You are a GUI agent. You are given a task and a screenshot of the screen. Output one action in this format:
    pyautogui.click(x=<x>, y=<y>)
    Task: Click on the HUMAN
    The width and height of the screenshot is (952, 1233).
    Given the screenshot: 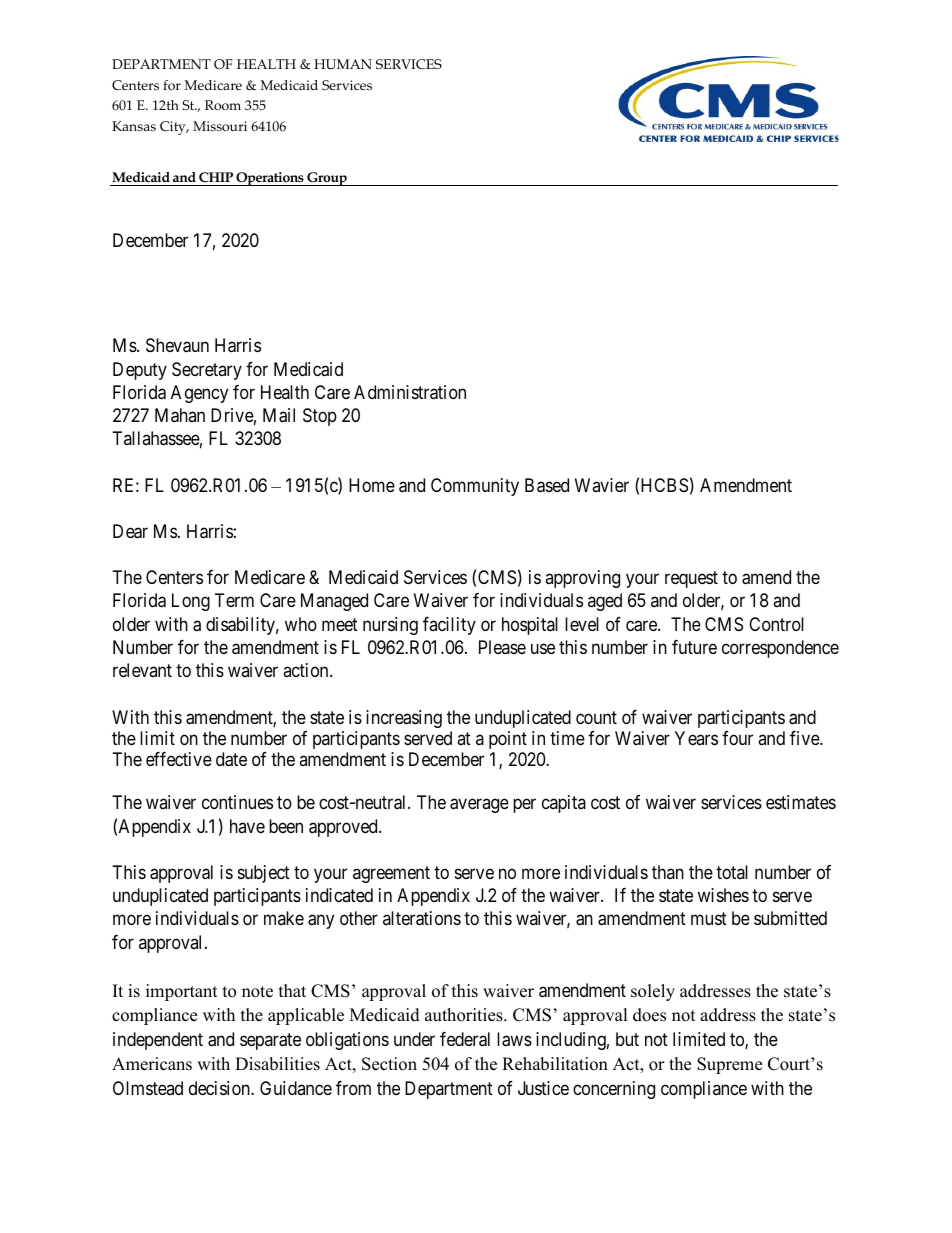 What is the action you would take?
    pyautogui.click(x=343, y=64)
